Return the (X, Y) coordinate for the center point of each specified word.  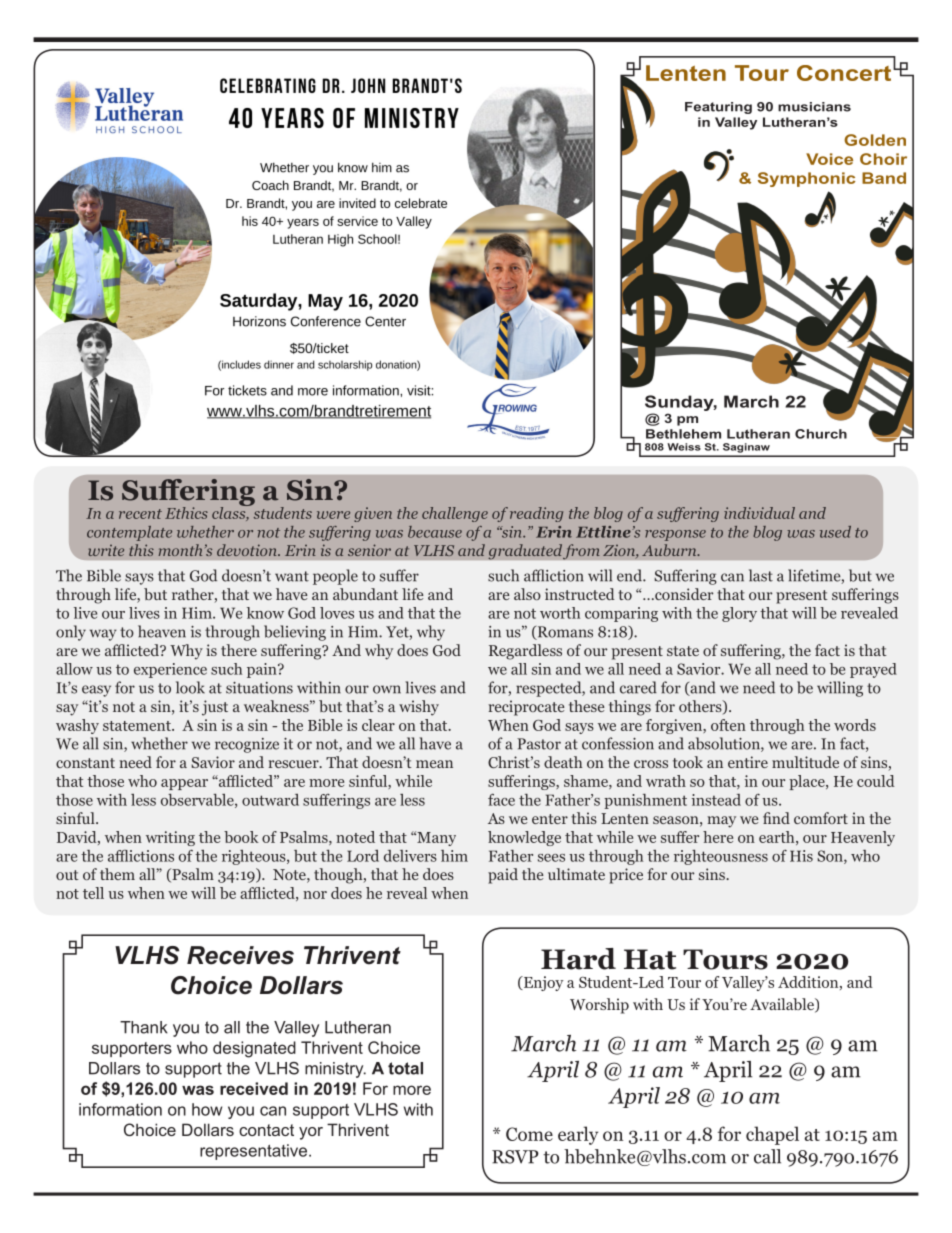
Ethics (186, 513)
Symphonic (807, 179)
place (808, 782)
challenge (455, 514)
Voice (829, 159)
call (767, 1156)
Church (821, 434)
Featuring (718, 108)
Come (529, 1134)
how (207, 1109)
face (501, 800)
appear (184, 784)
